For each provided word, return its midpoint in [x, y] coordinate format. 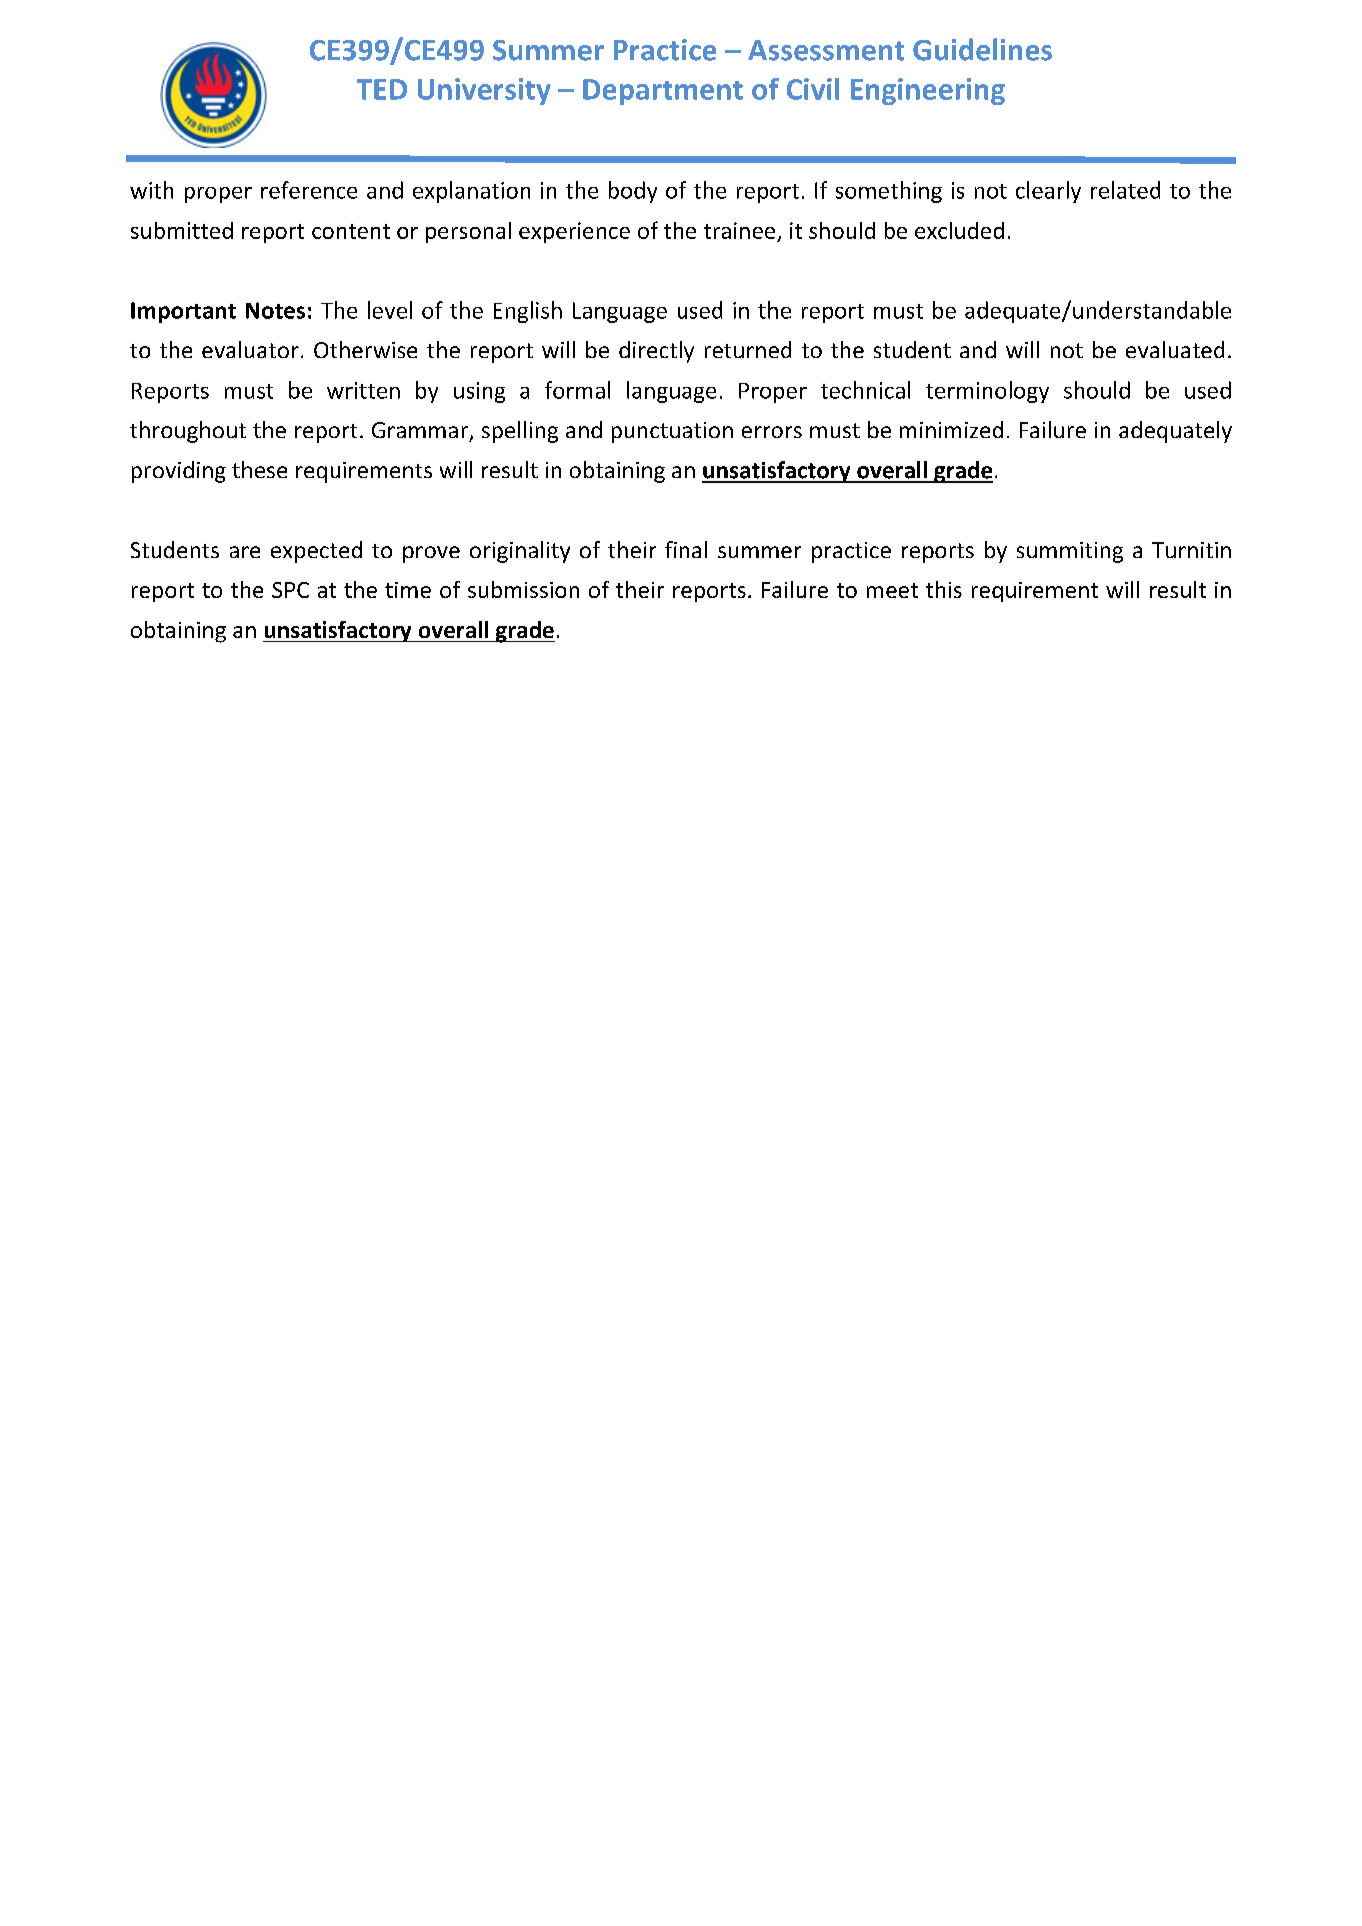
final [686, 549]
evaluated [1175, 349]
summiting [1070, 552]
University [484, 91]
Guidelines [982, 49]
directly [656, 352]
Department [663, 92]
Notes [275, 310]
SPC [290, 590]
